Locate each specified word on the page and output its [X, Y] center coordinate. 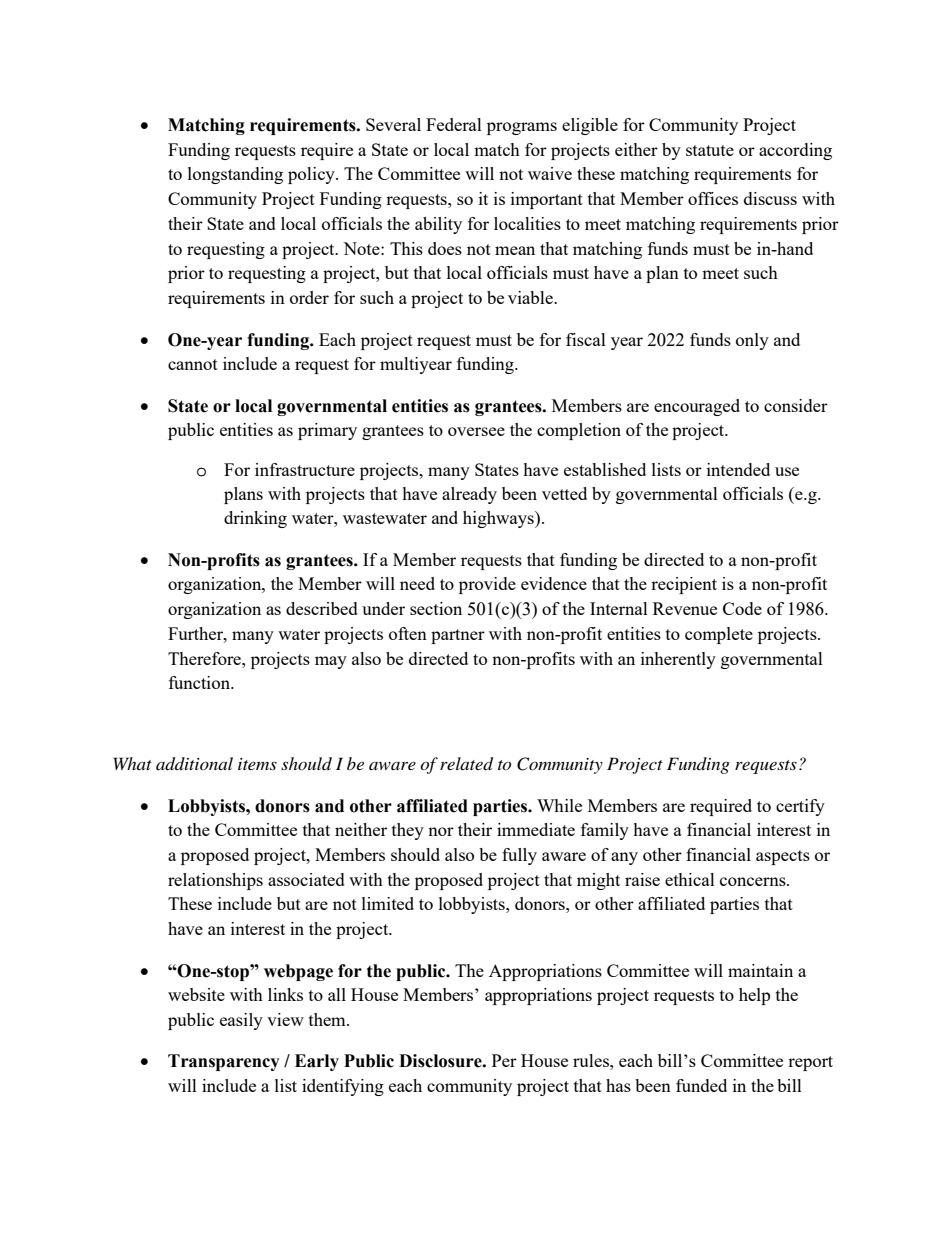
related [466, 764]
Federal [454, 124]
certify [800, 807]
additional [194, 764]
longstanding [235, 175]
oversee [476, 431]
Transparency [224, 1062]
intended [738, 469]
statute [710, 150]
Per [504, 1060]
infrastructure [305, 469]
